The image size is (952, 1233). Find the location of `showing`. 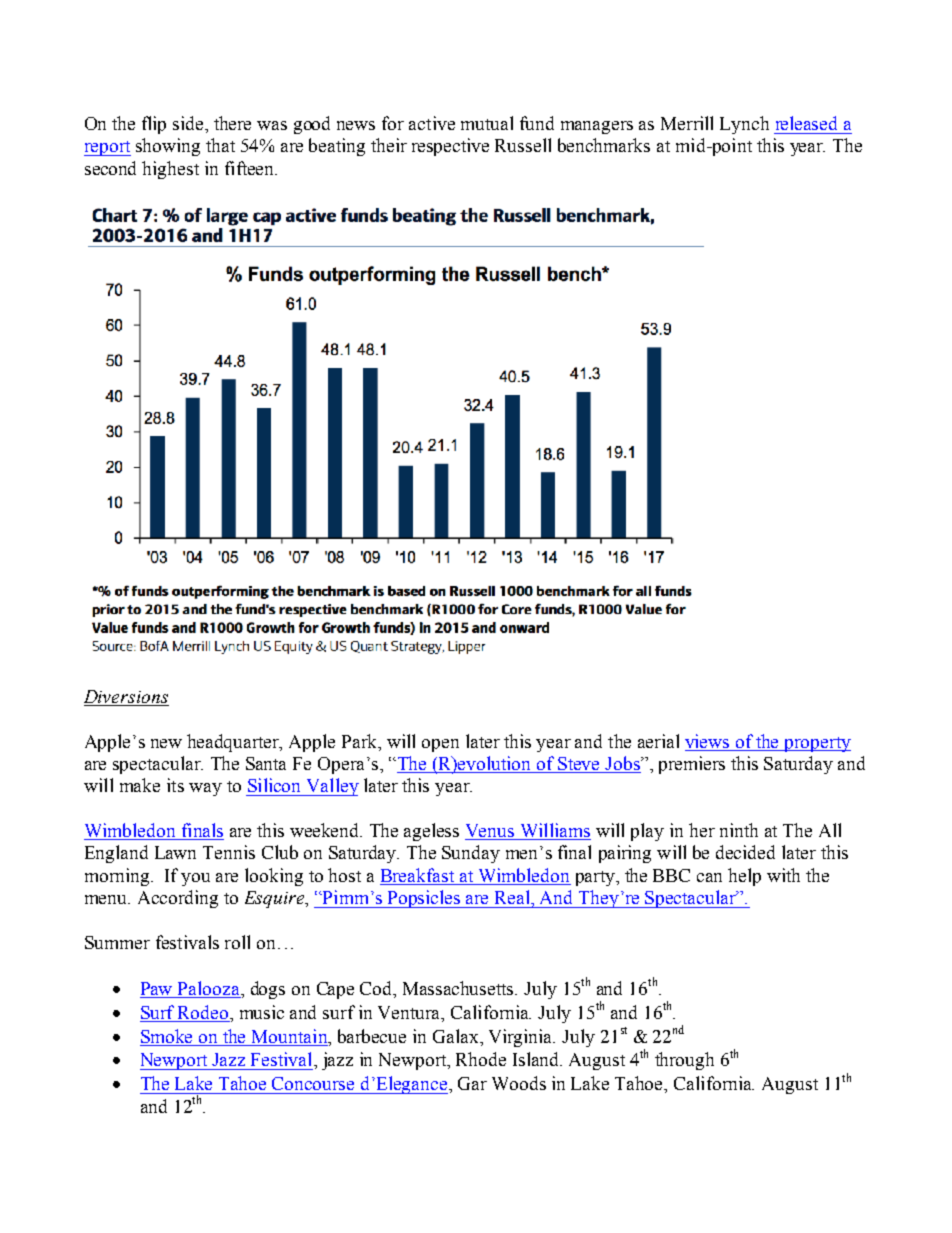

showing is located at coordinates (168, 147).
